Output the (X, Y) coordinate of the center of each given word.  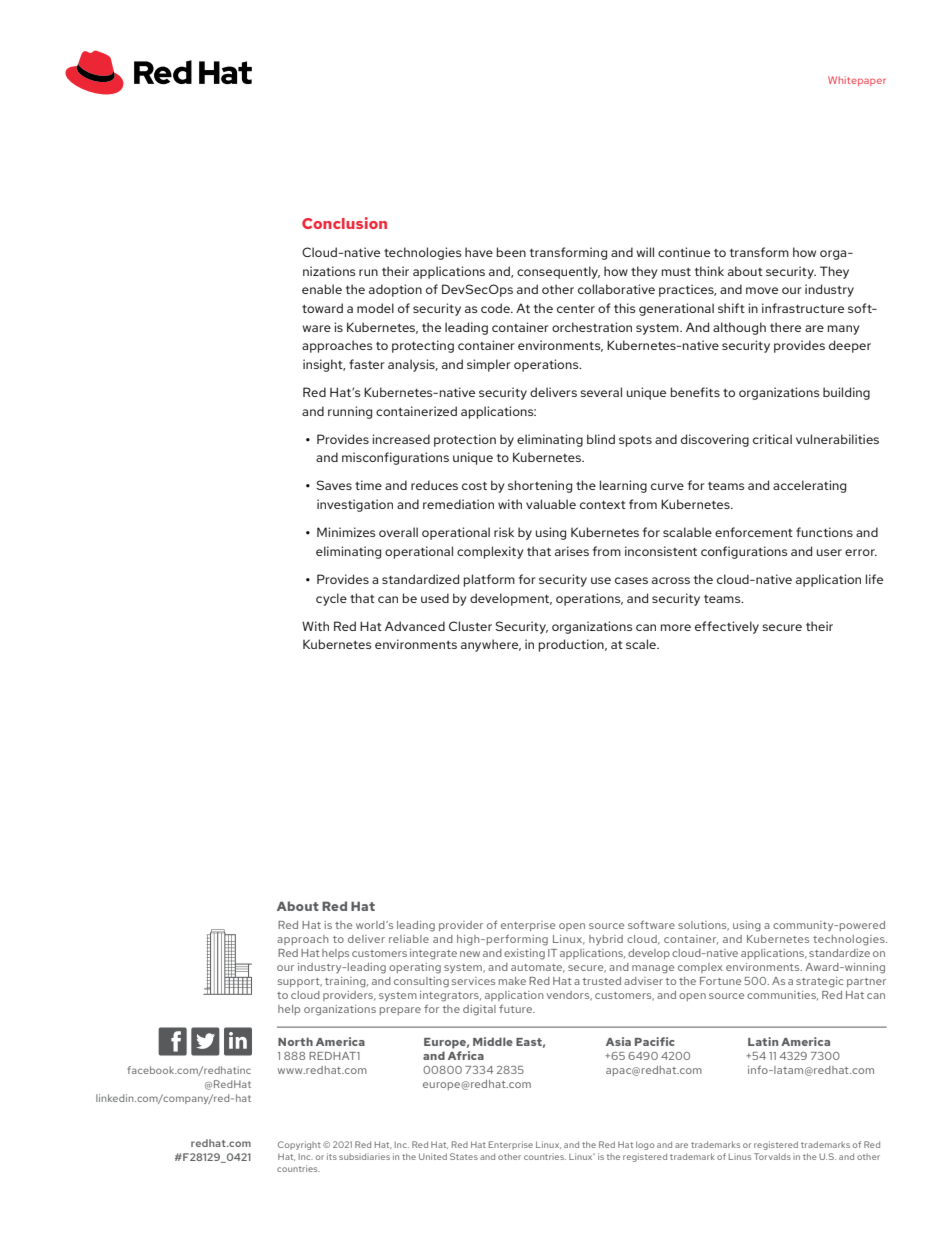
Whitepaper (857, 81)
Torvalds (772, 1156)
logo (645, 1145)
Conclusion (344, 223)
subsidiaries (364, 1156)
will (645, 252)
